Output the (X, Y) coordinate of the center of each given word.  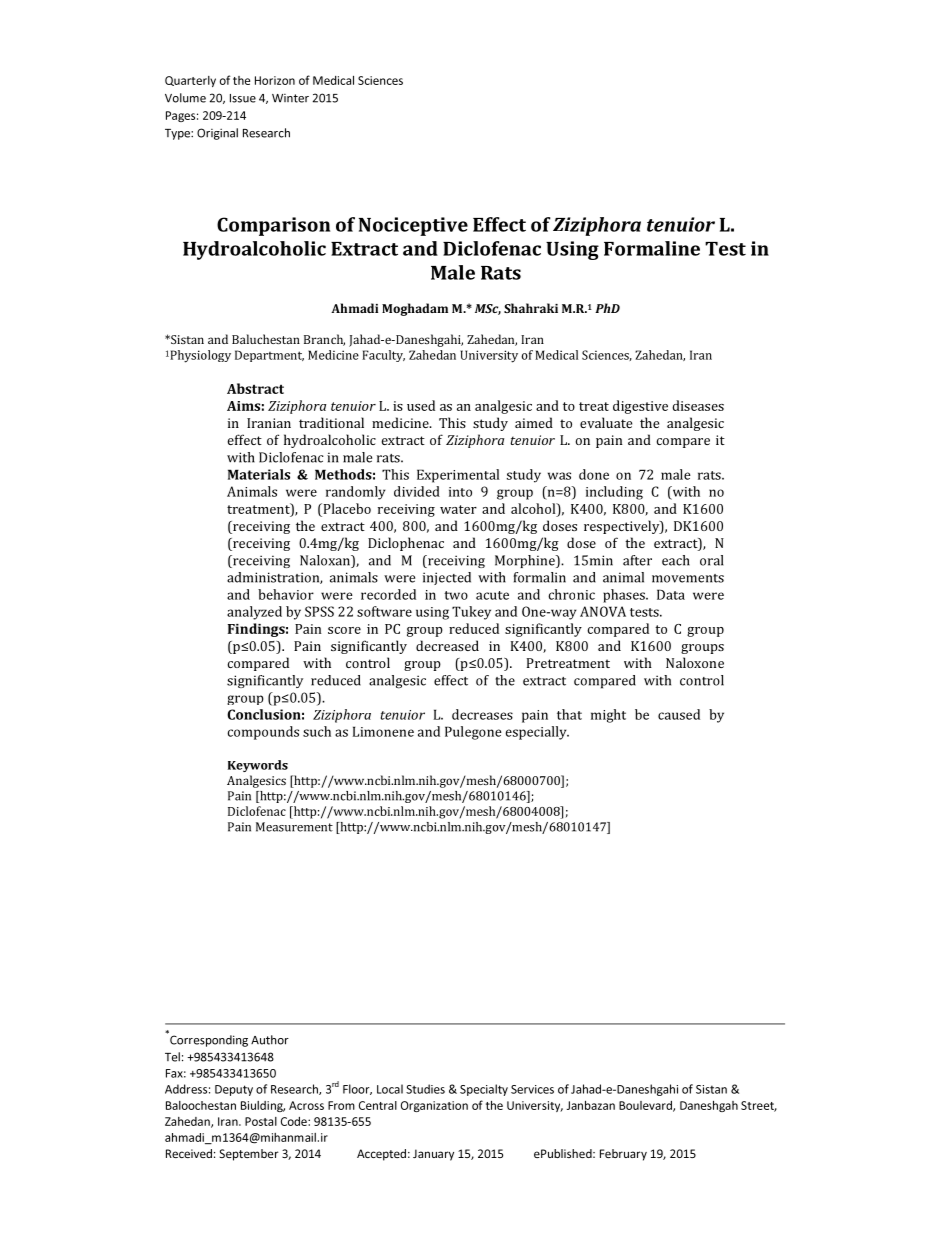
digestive (640, 407)
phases (625, 596)
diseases (698, 405)
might (608, 716)
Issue (243, 98)
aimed (534, 422)
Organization (434, 1106)
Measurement (294, 827)
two (456, 595)
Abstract (255, 388)
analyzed (254, 613)
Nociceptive (413, 226)
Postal (261, 1121)
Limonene (383, 731)
